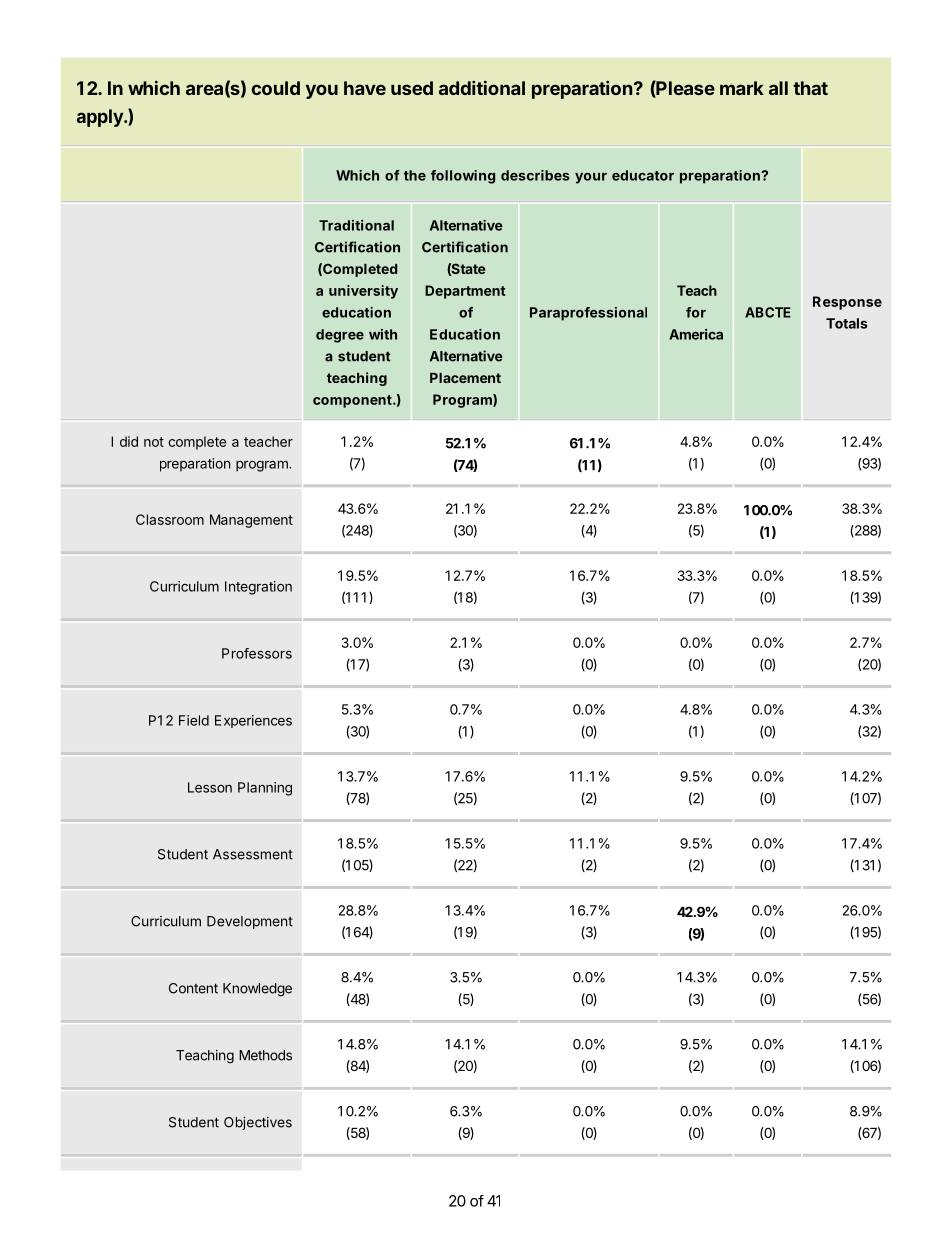 Image resolution: width=952 pixels, height=1233 pixels. Describe the element at coordinates (250, 922) in the document. I see `Development` at that location.
